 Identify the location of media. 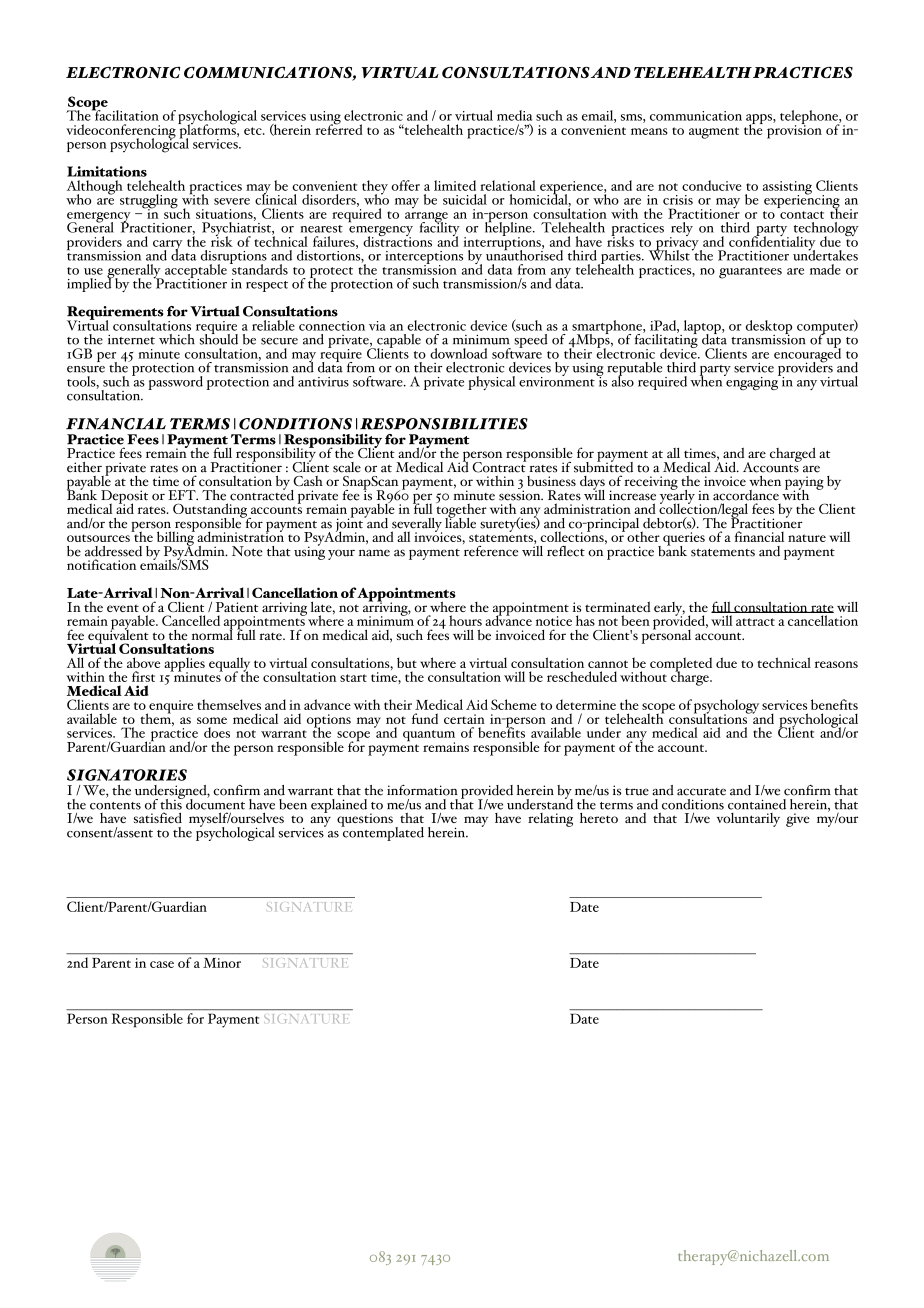
(514, 115).
